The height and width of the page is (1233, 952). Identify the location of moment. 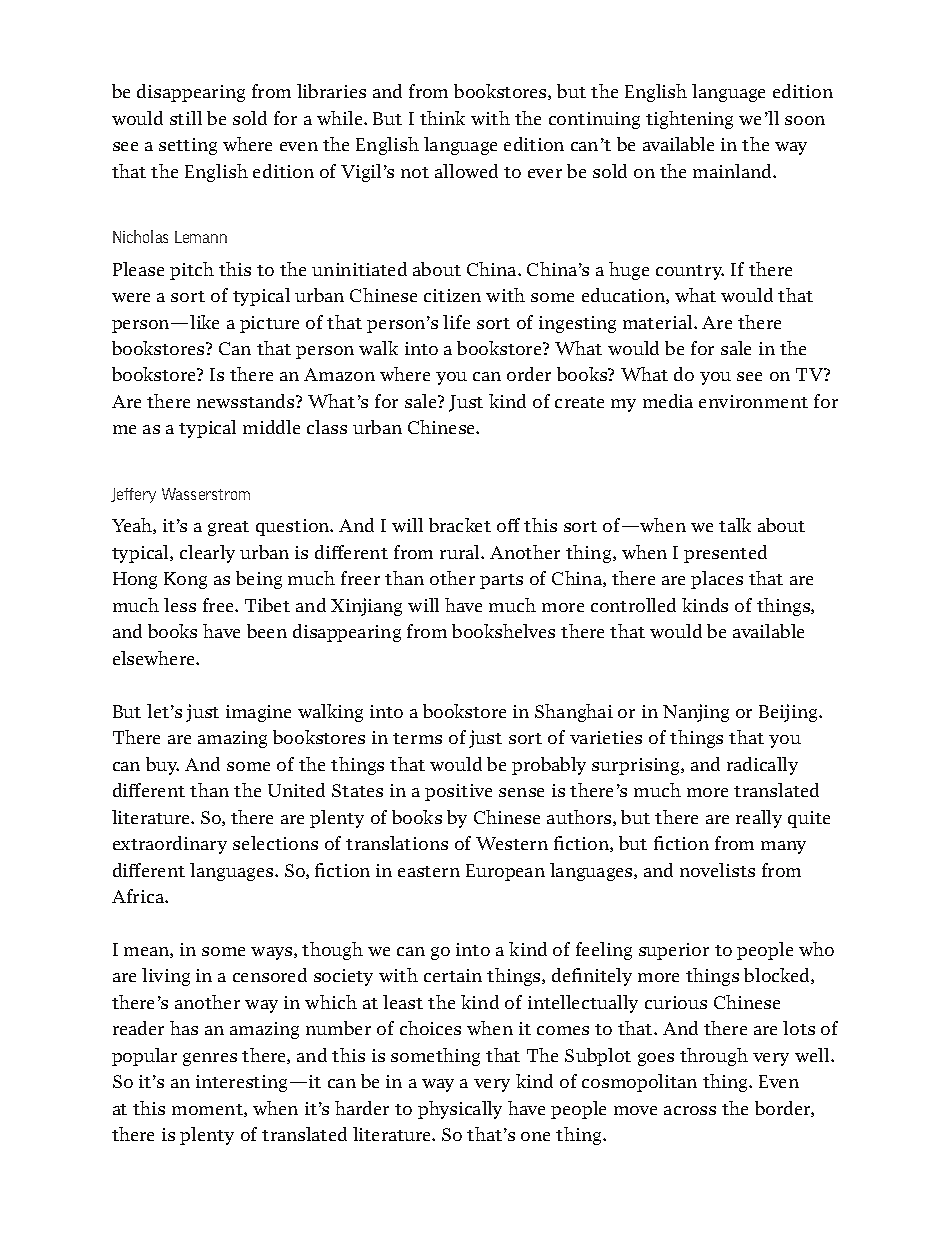
(208, 1110).
